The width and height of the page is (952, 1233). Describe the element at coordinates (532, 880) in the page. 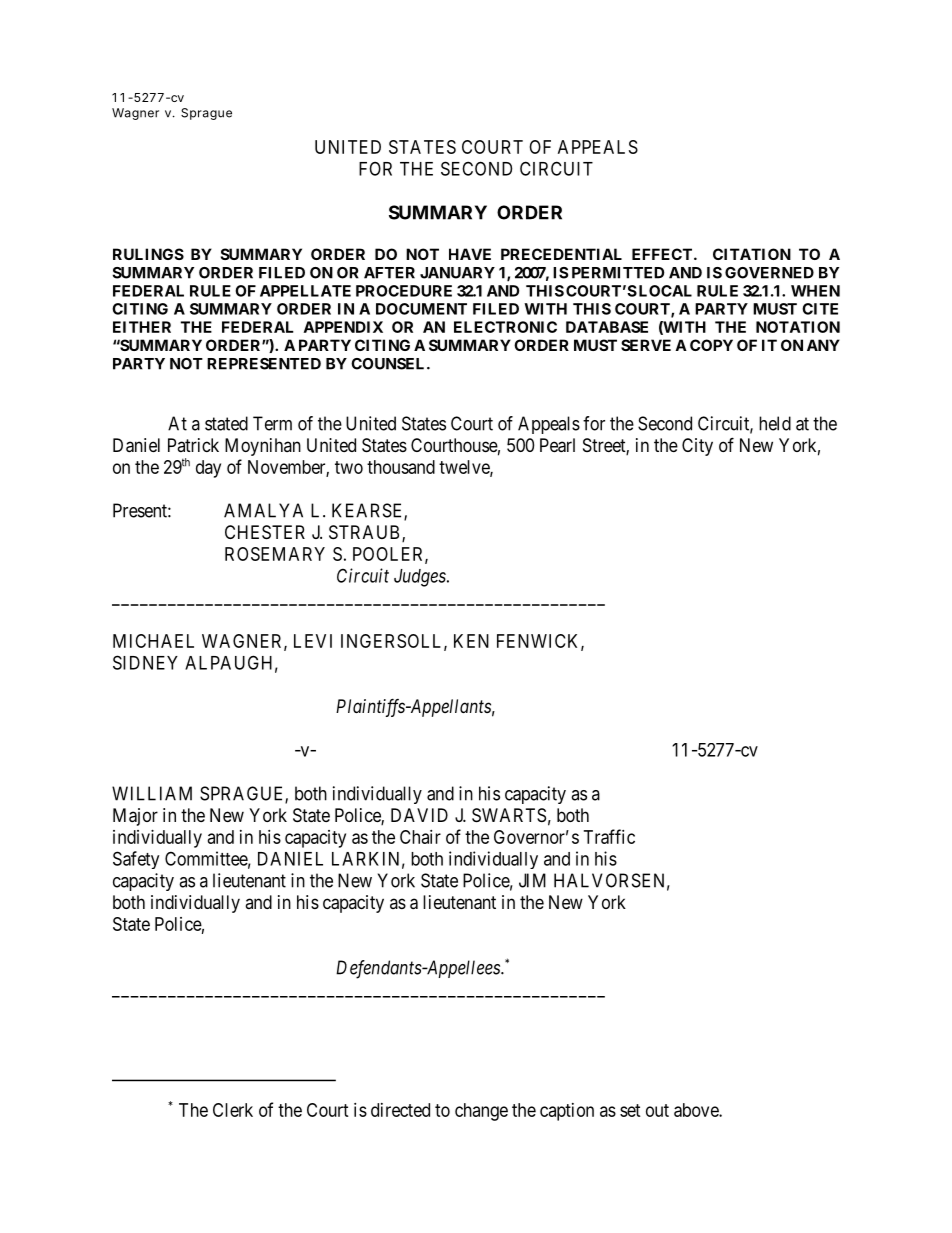

I see `JIM` at that location.
